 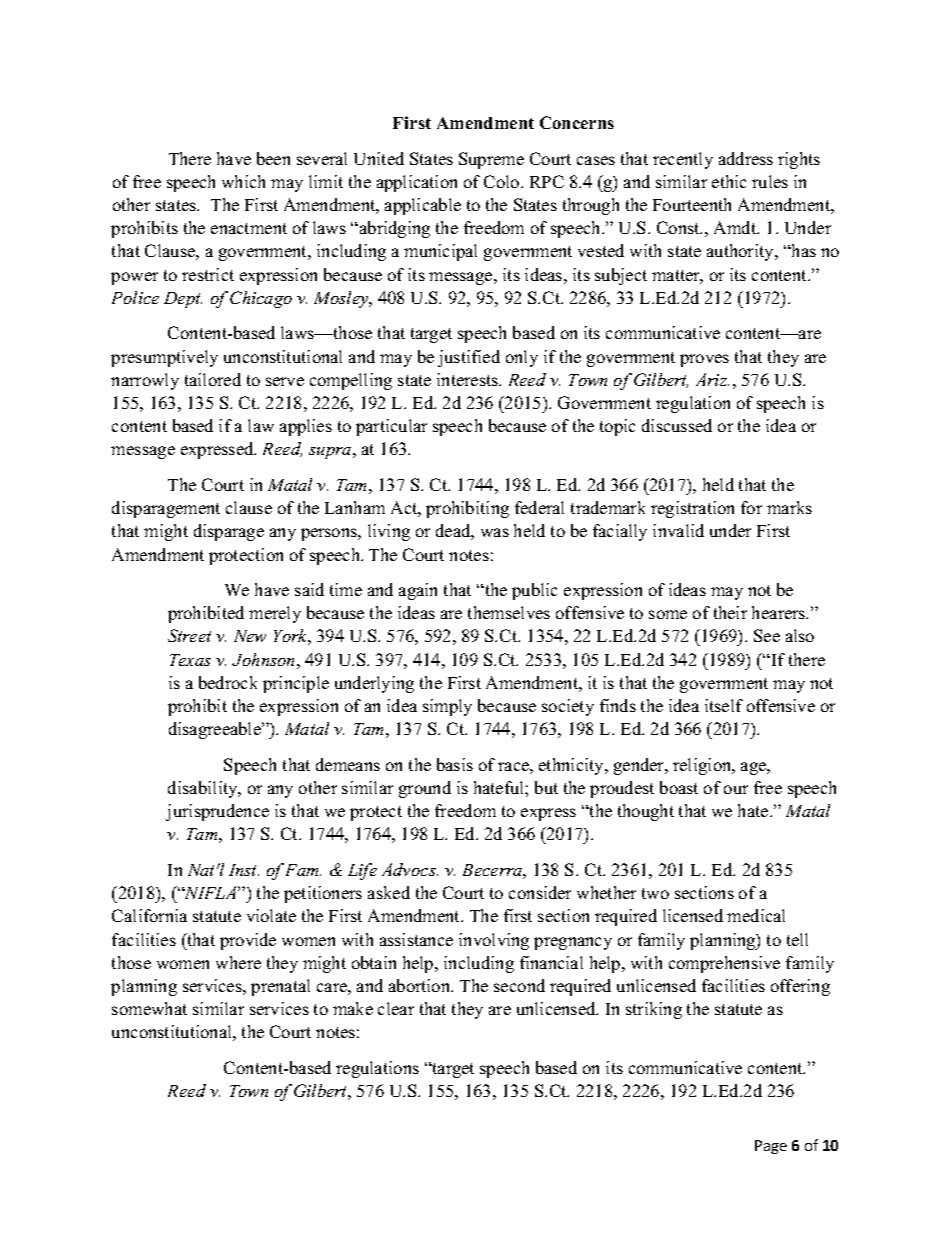 What do you see at coordinates (746, 158) in the page?
I see `address` at bounding box center [746, 158].
